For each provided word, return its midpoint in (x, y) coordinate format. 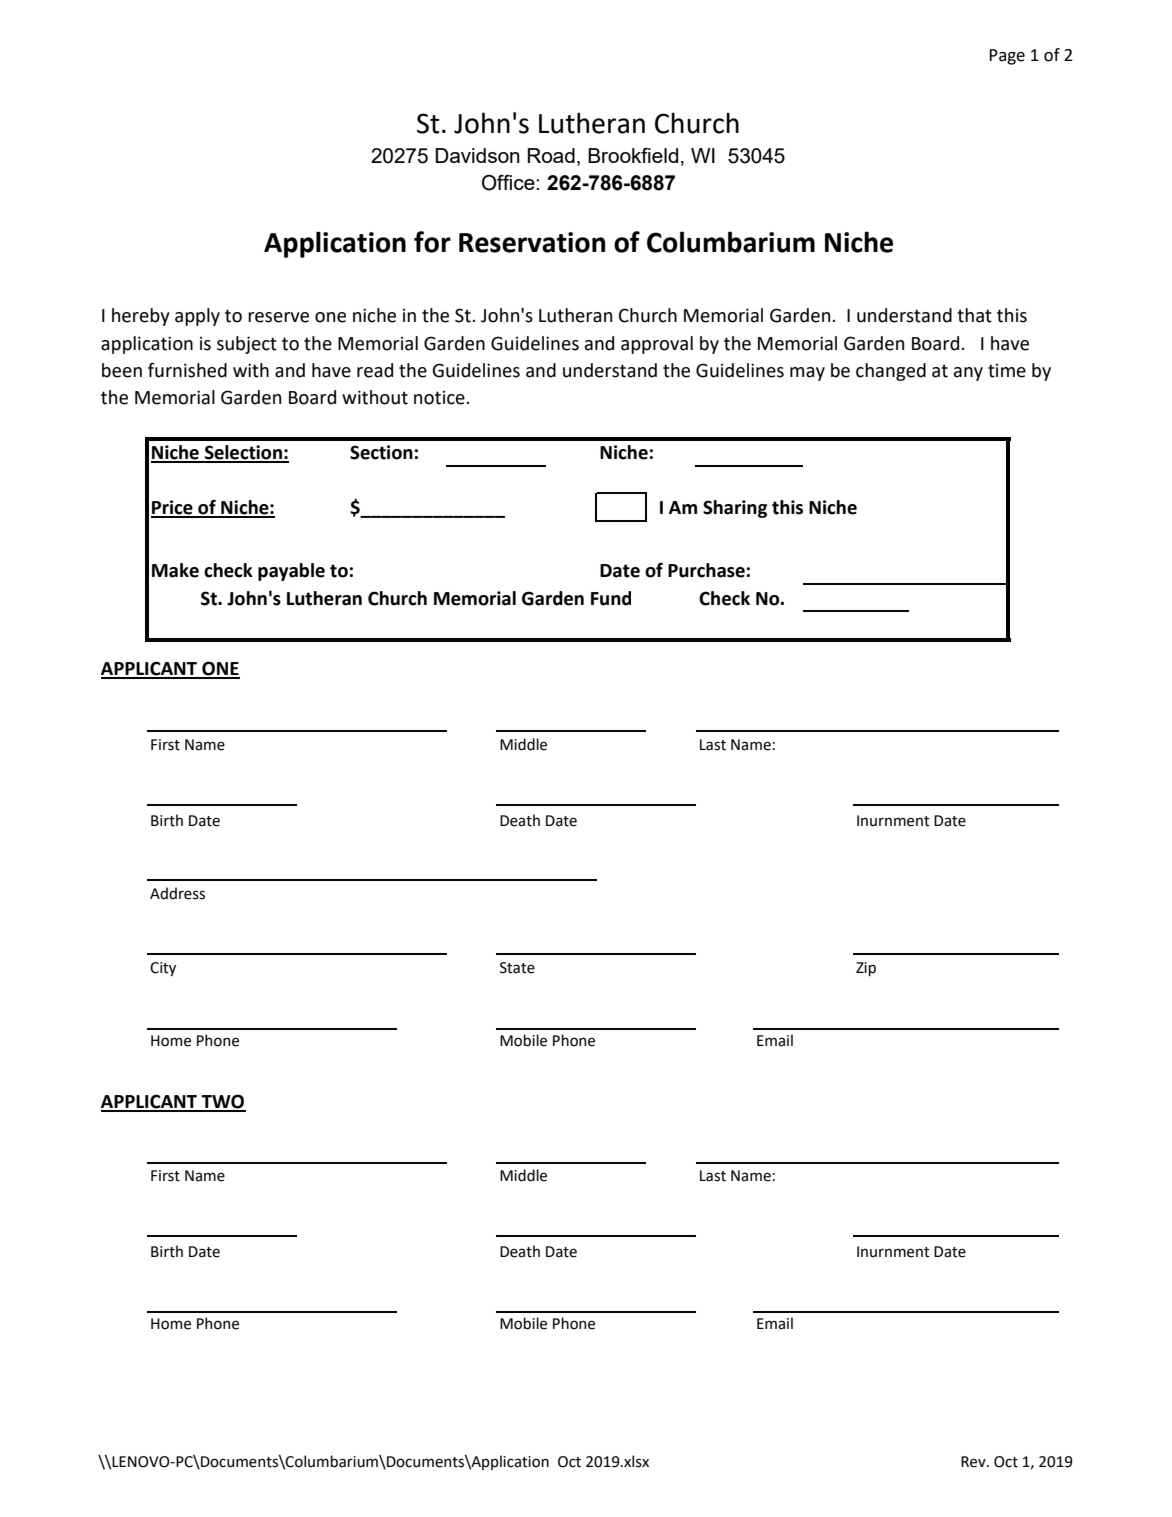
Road (551, 155)
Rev (974, 1462)
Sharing (735, 509)
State (517, 968)
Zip (866, 969)
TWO (222, 1102)
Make (175, 570)
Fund (611, 598)
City (163, 969)
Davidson (477, 155)
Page (1007, 57)
